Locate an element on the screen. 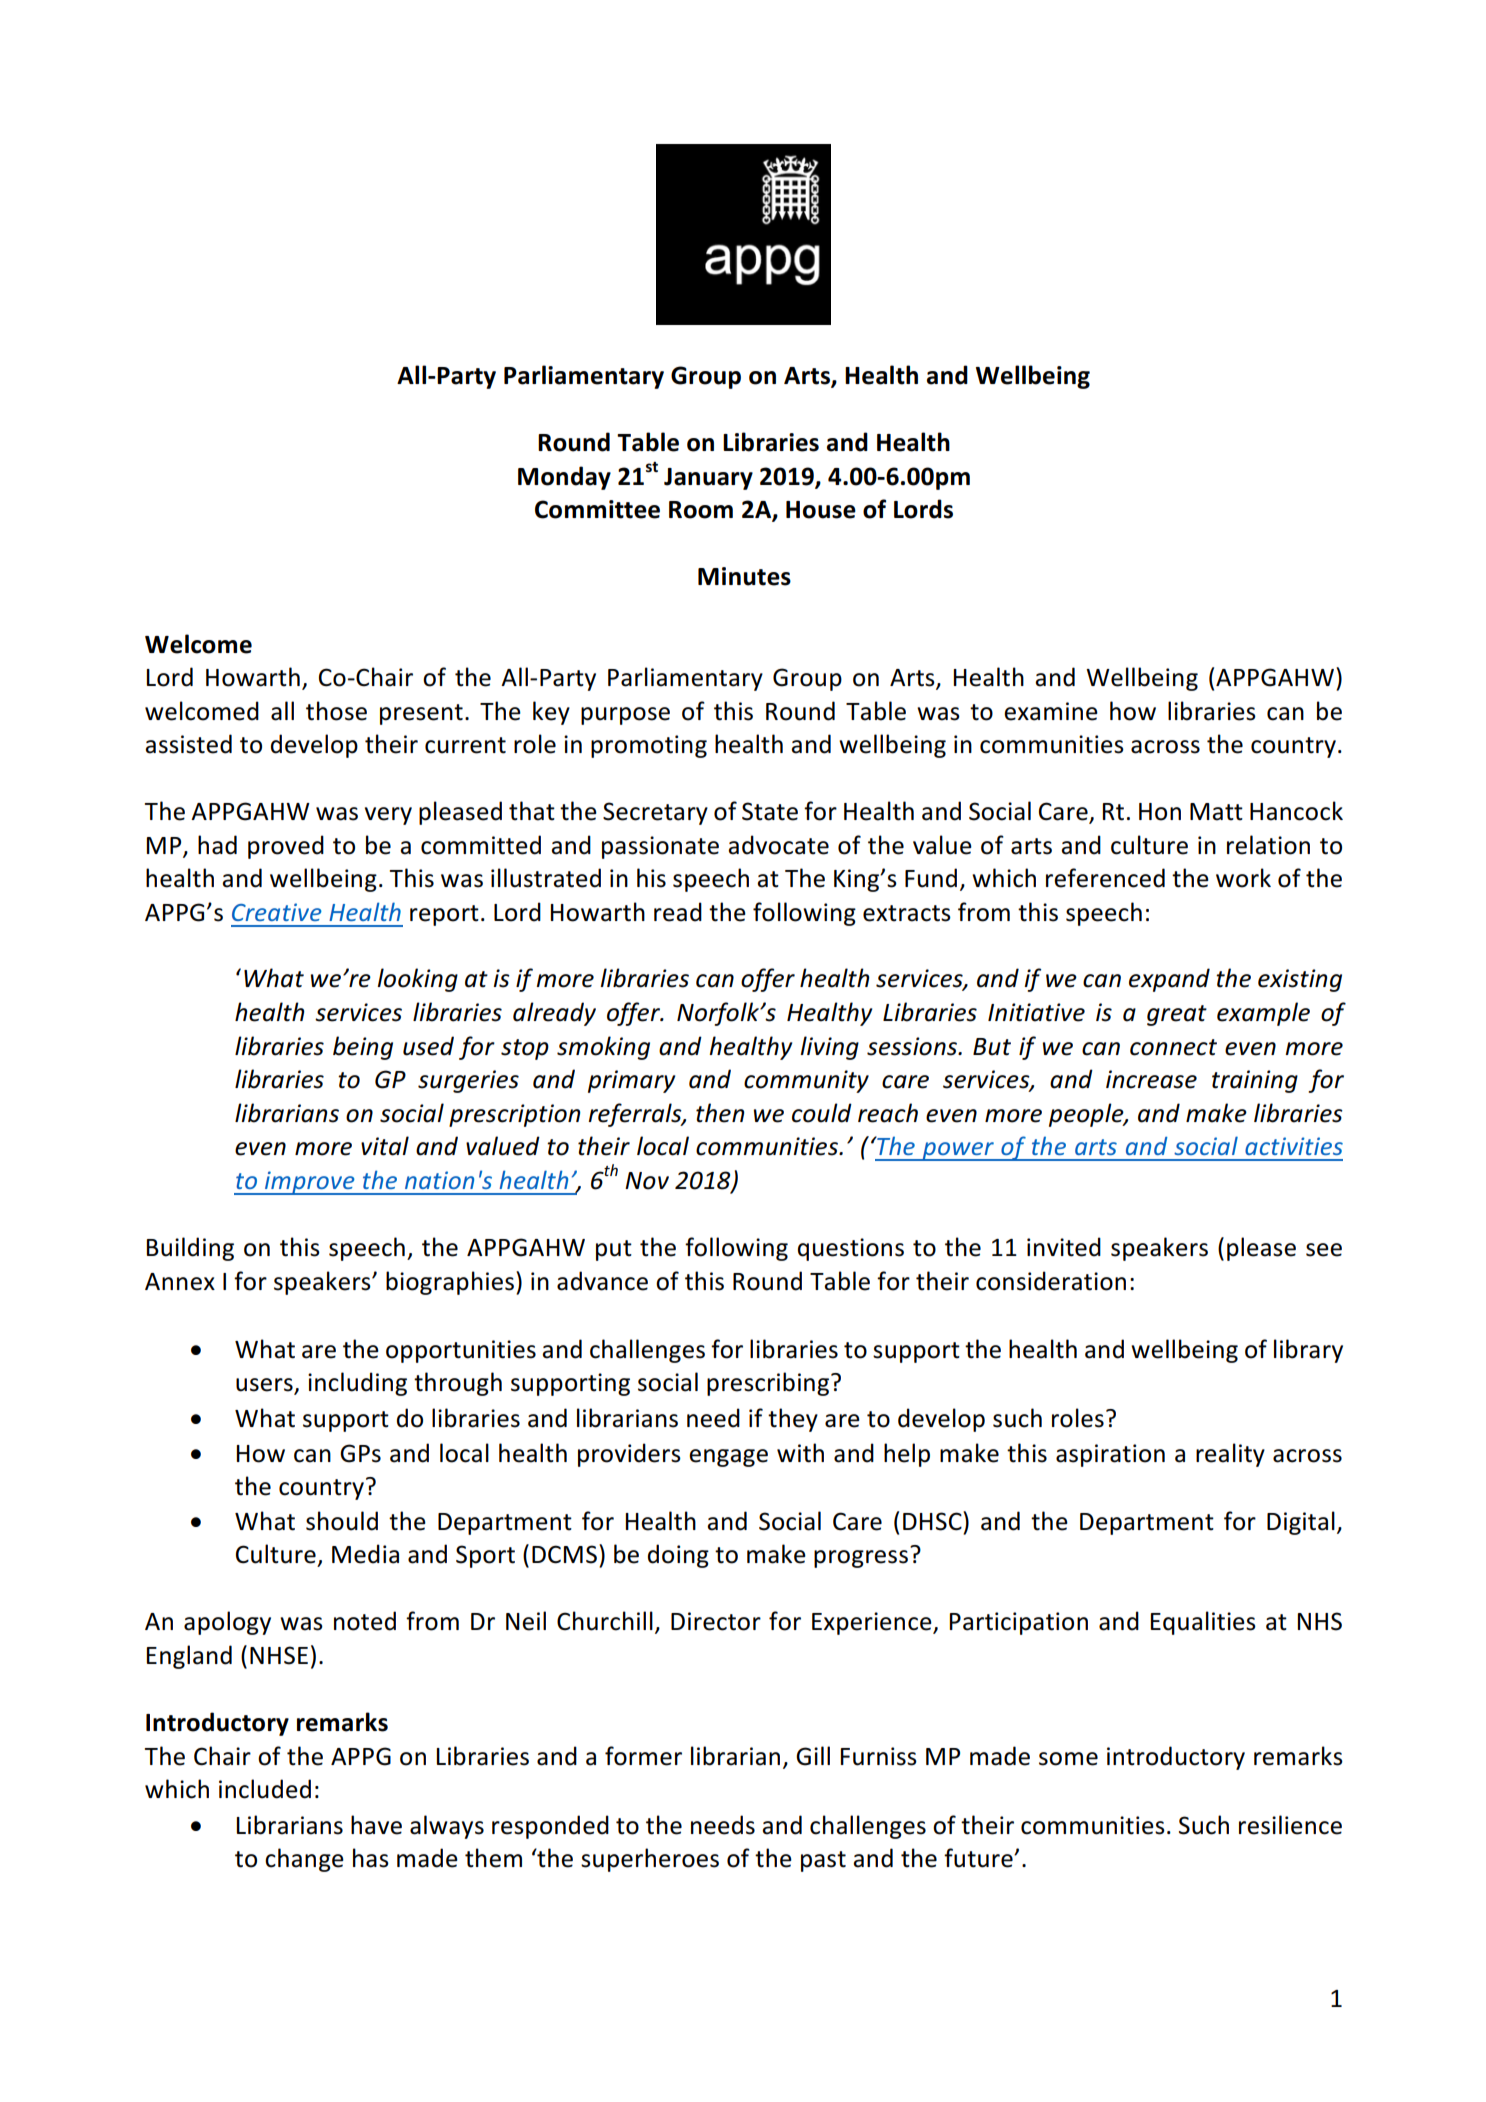 The height and width of the screenshot is (2102, 1486). past is located at coordinates (823, 1861).
